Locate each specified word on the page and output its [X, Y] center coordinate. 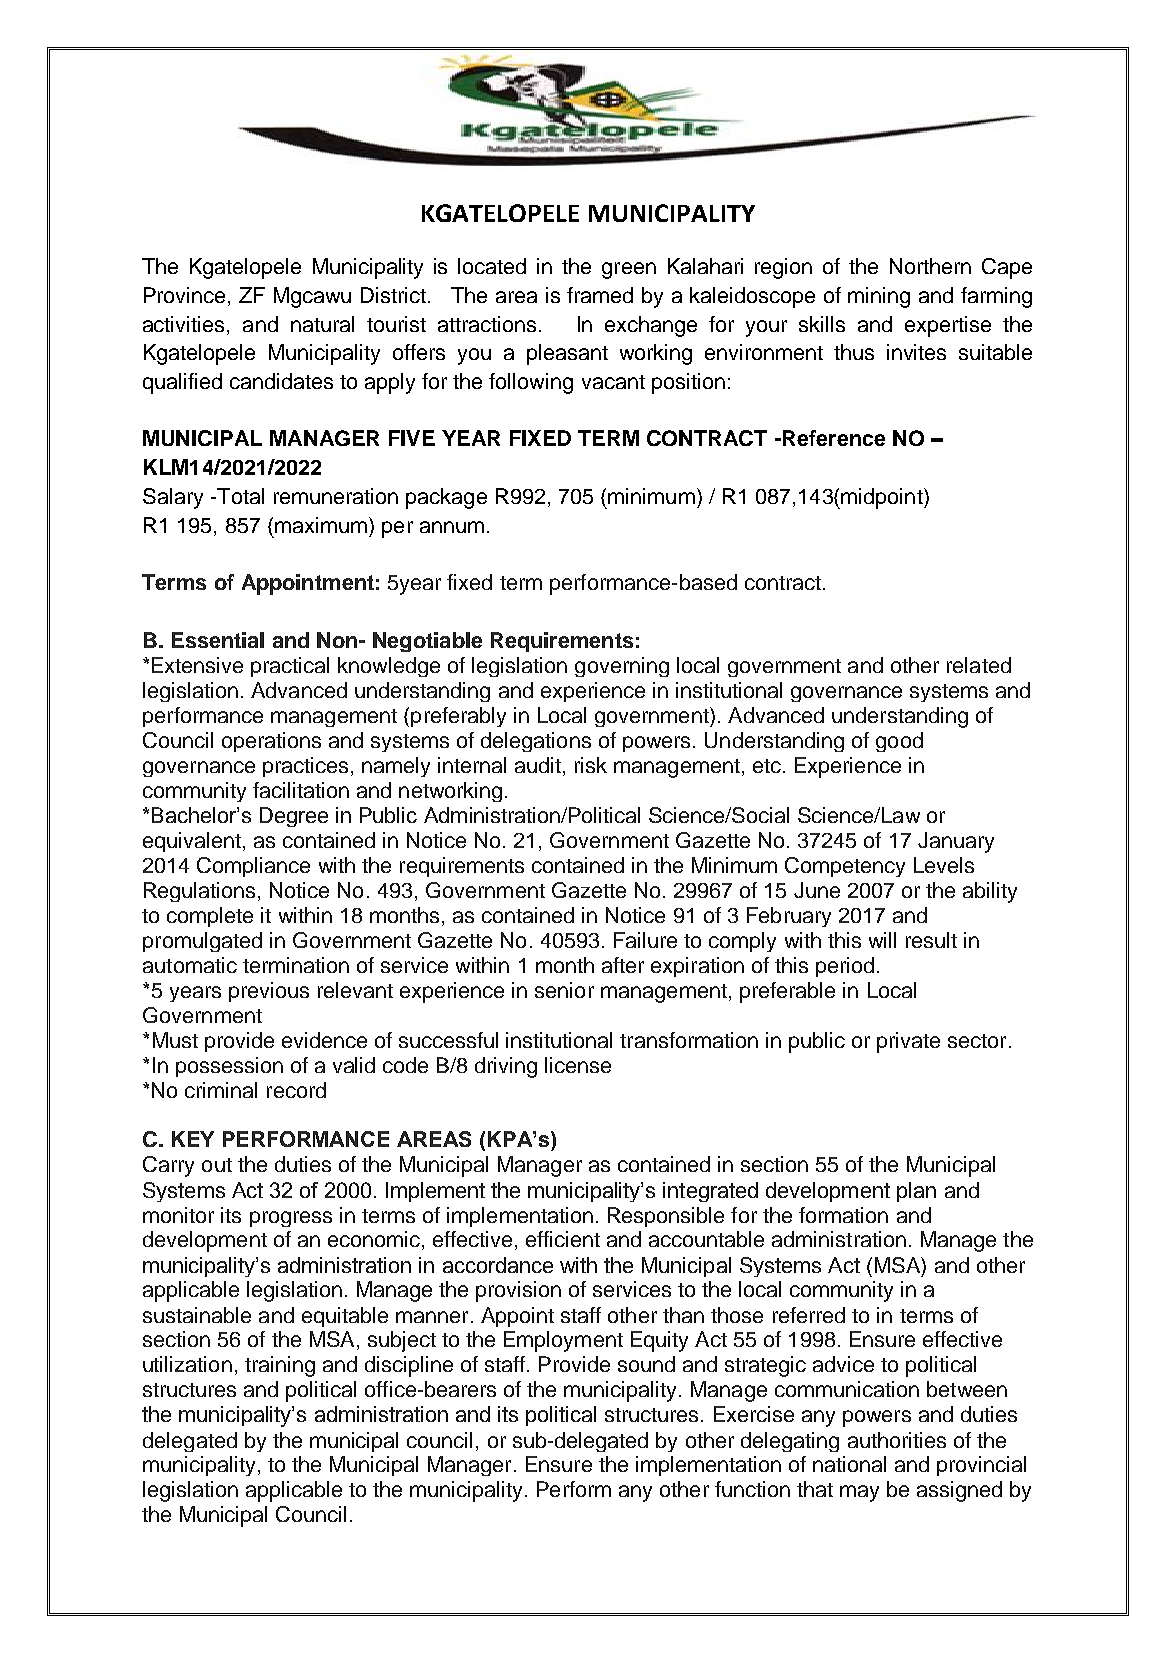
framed [600, 295]
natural [322, 324]
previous [269, 992]
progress [291, 1219]
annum [452, 527]
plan [916, 1192]
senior [564, 990]
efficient [563, 1239]
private [908, 1042]
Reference [832, 438]
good [899, 742]
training [280, 1366]
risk [591, 765]
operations [271, 742]
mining [879, 297]
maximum [321, 525]
